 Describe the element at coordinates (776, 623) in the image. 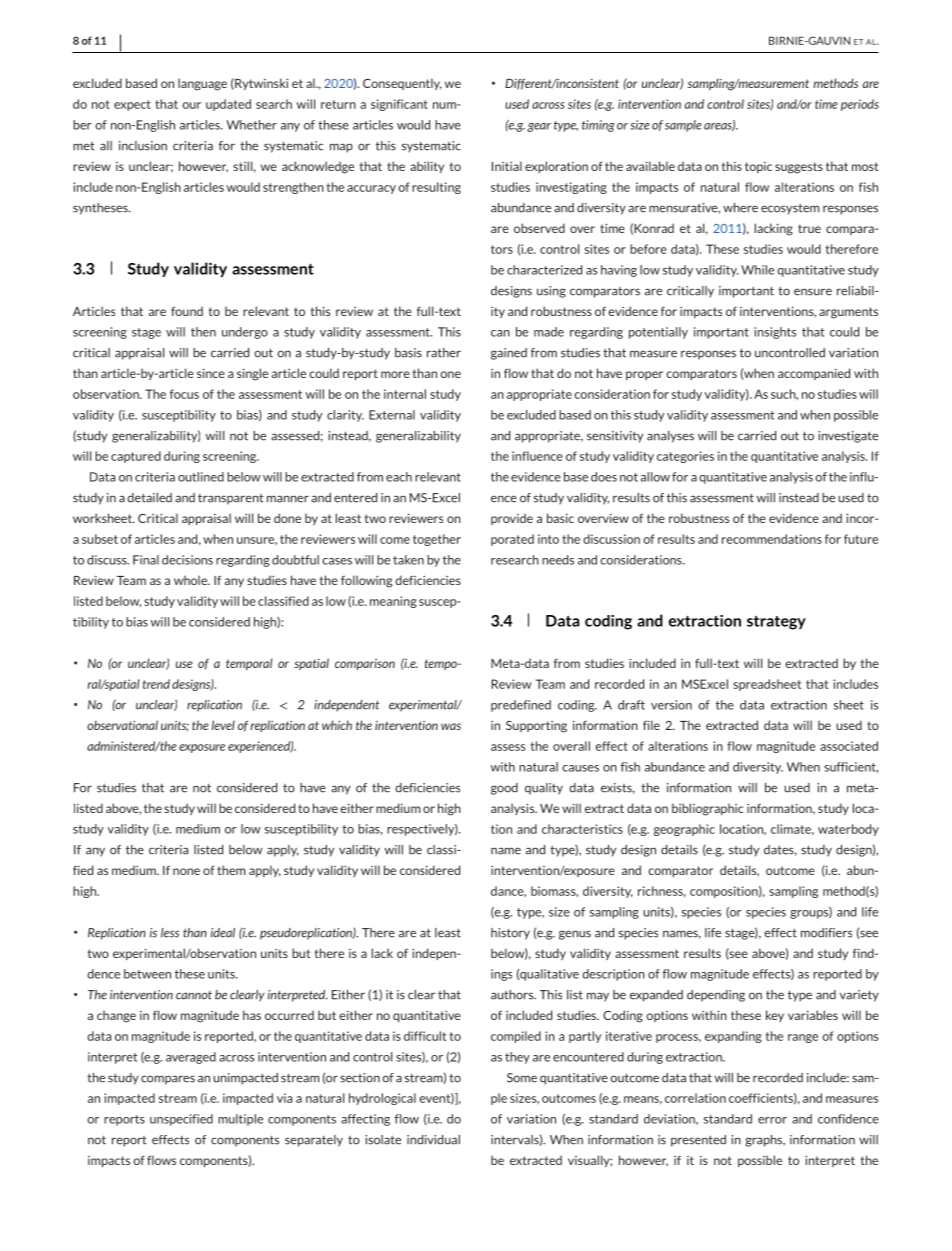

I see `strategy` at that location.
